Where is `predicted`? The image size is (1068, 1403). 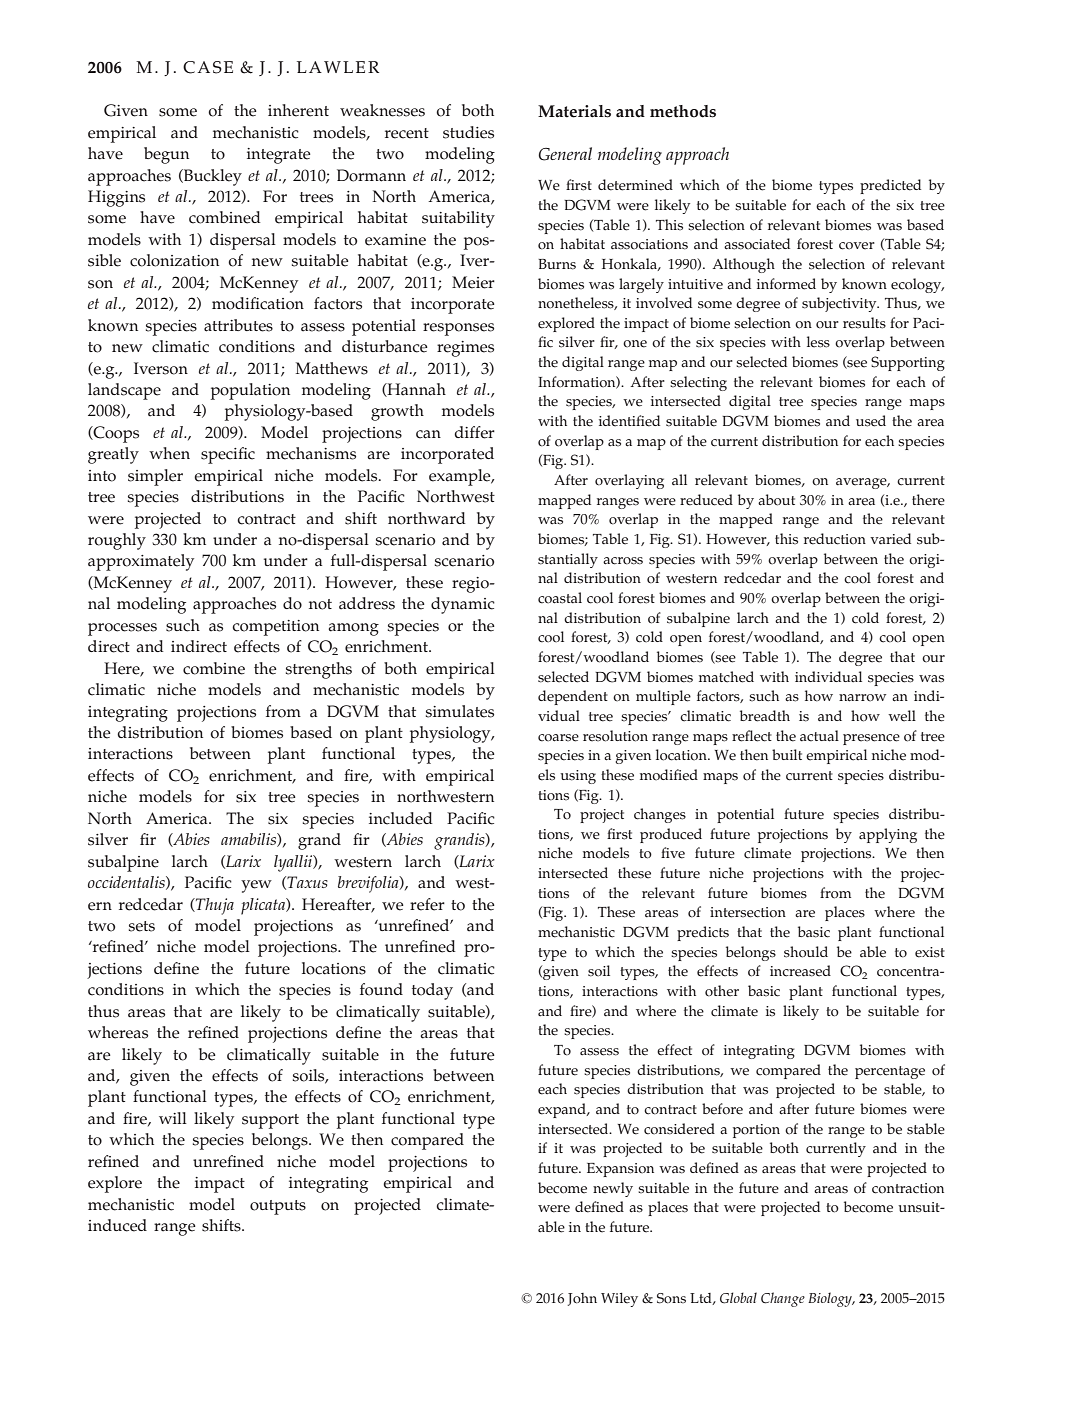 predicted is located at coordinates (890, 186).
